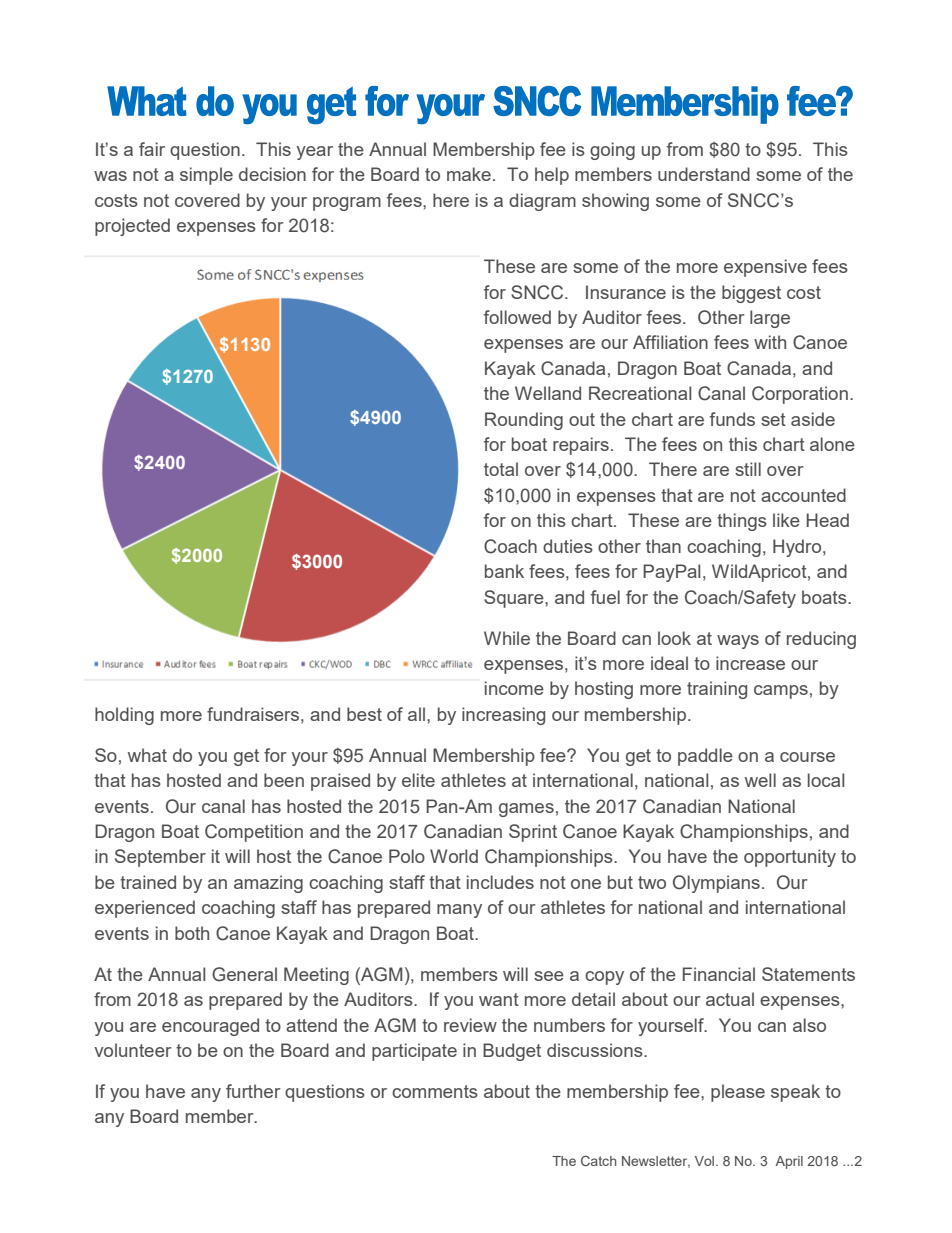 The width and height of the document is (952, 1233). What do you see at coordinates (501, 469) in the document?
I see `total` at bounding box center [501, 469].
